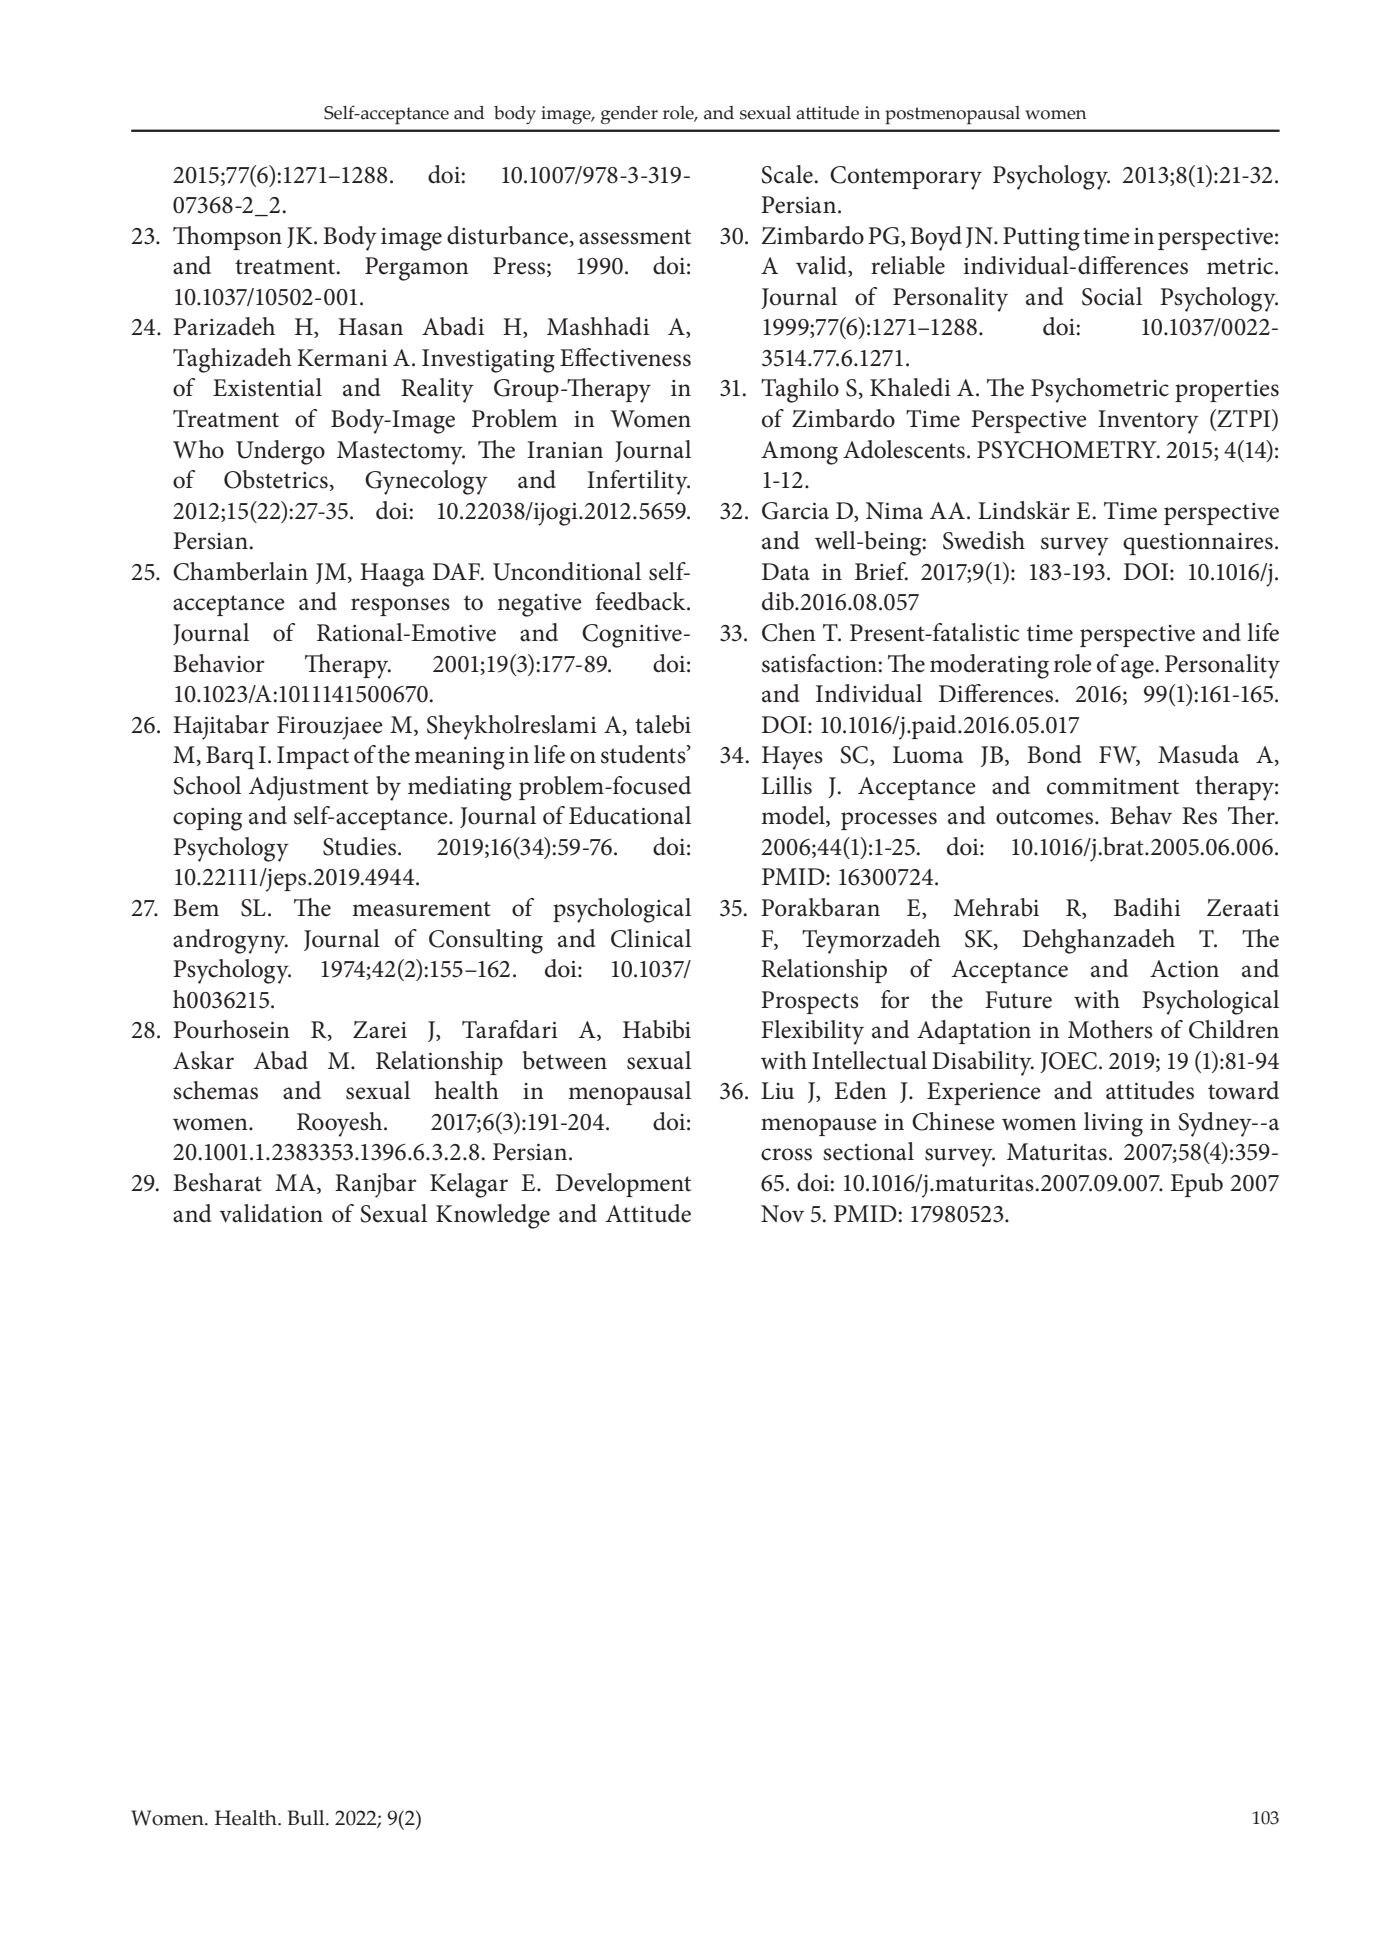  I want to click on Thompson, so click(227, 238).
